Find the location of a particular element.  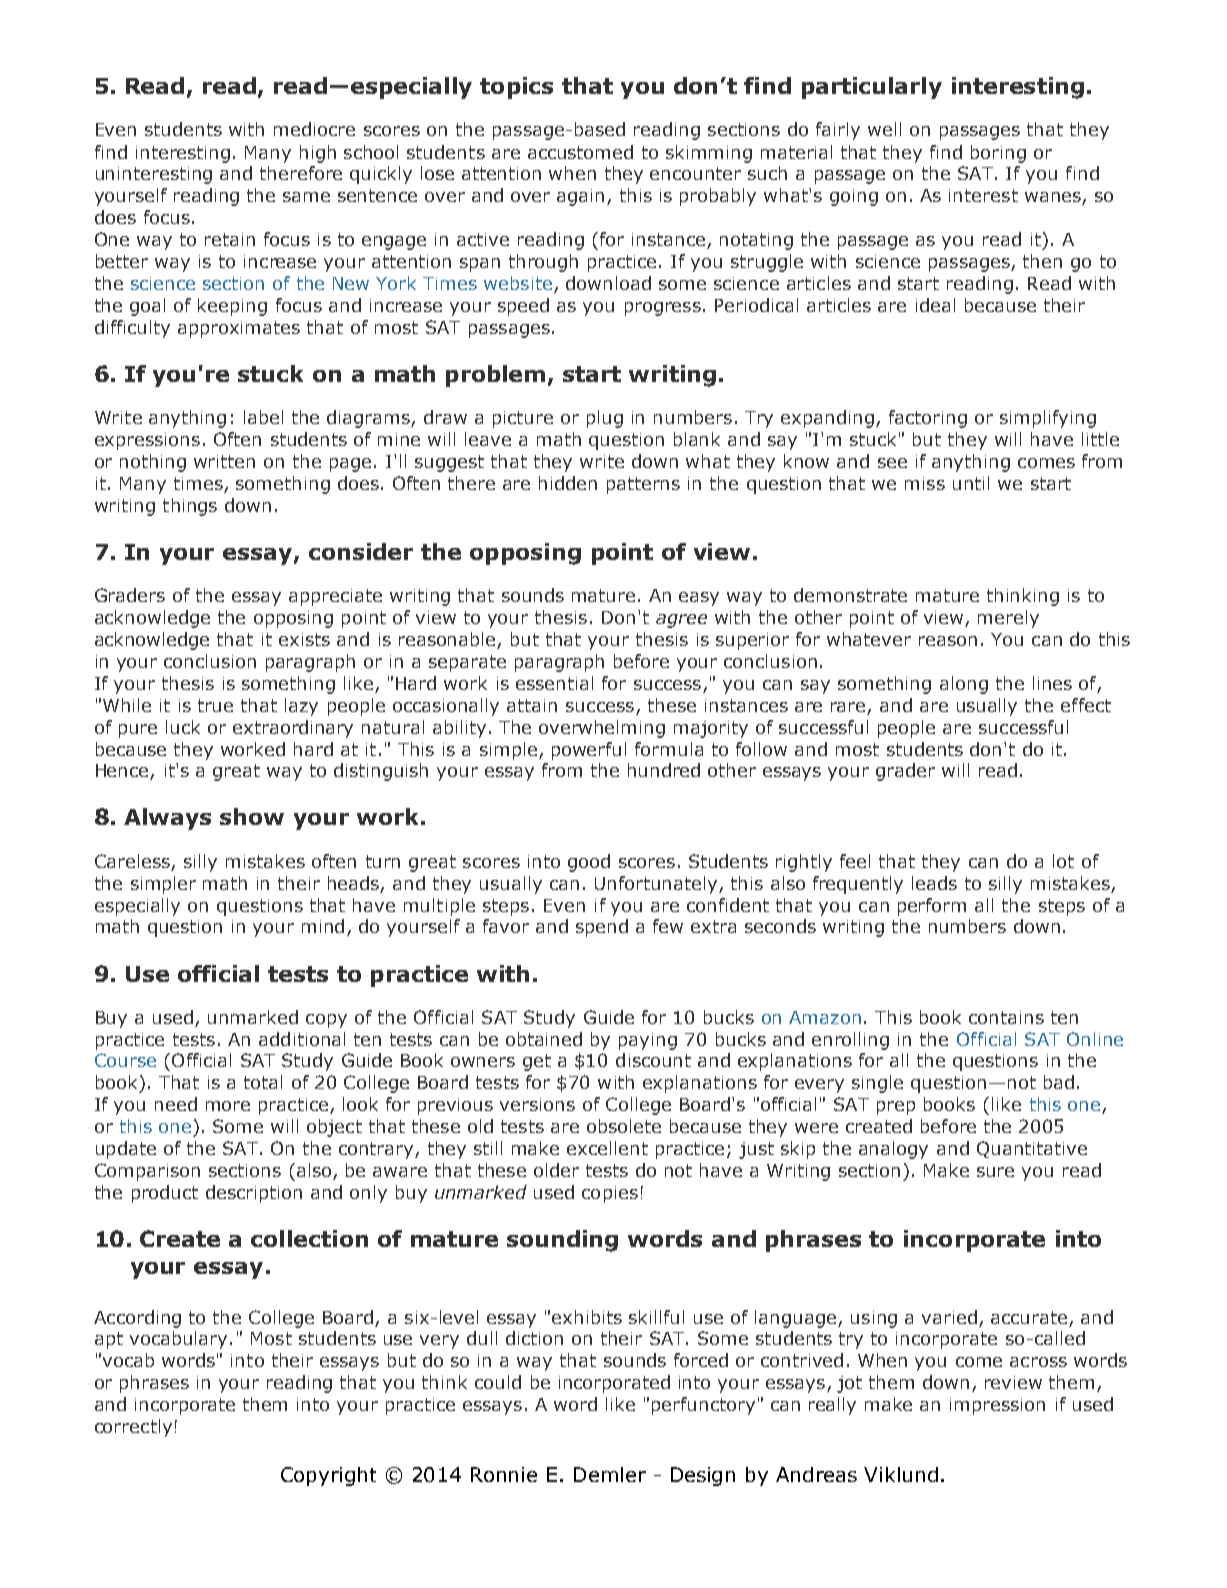

accustomed is located at coordinates (580, 152).
